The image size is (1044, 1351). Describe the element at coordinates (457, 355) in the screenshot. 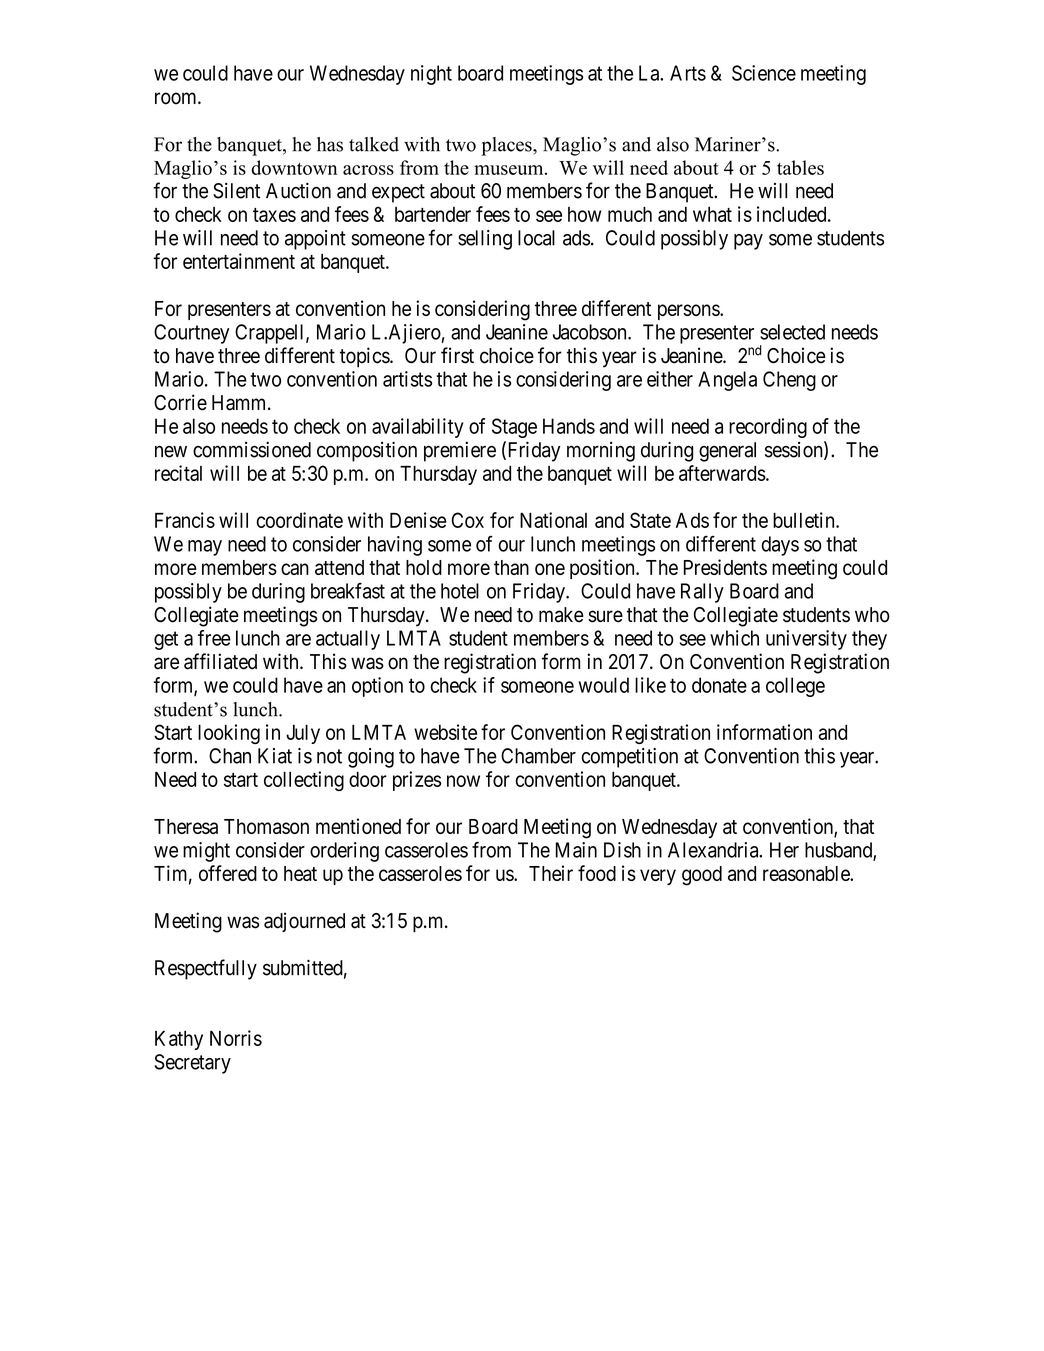

I see `first` at that location.
